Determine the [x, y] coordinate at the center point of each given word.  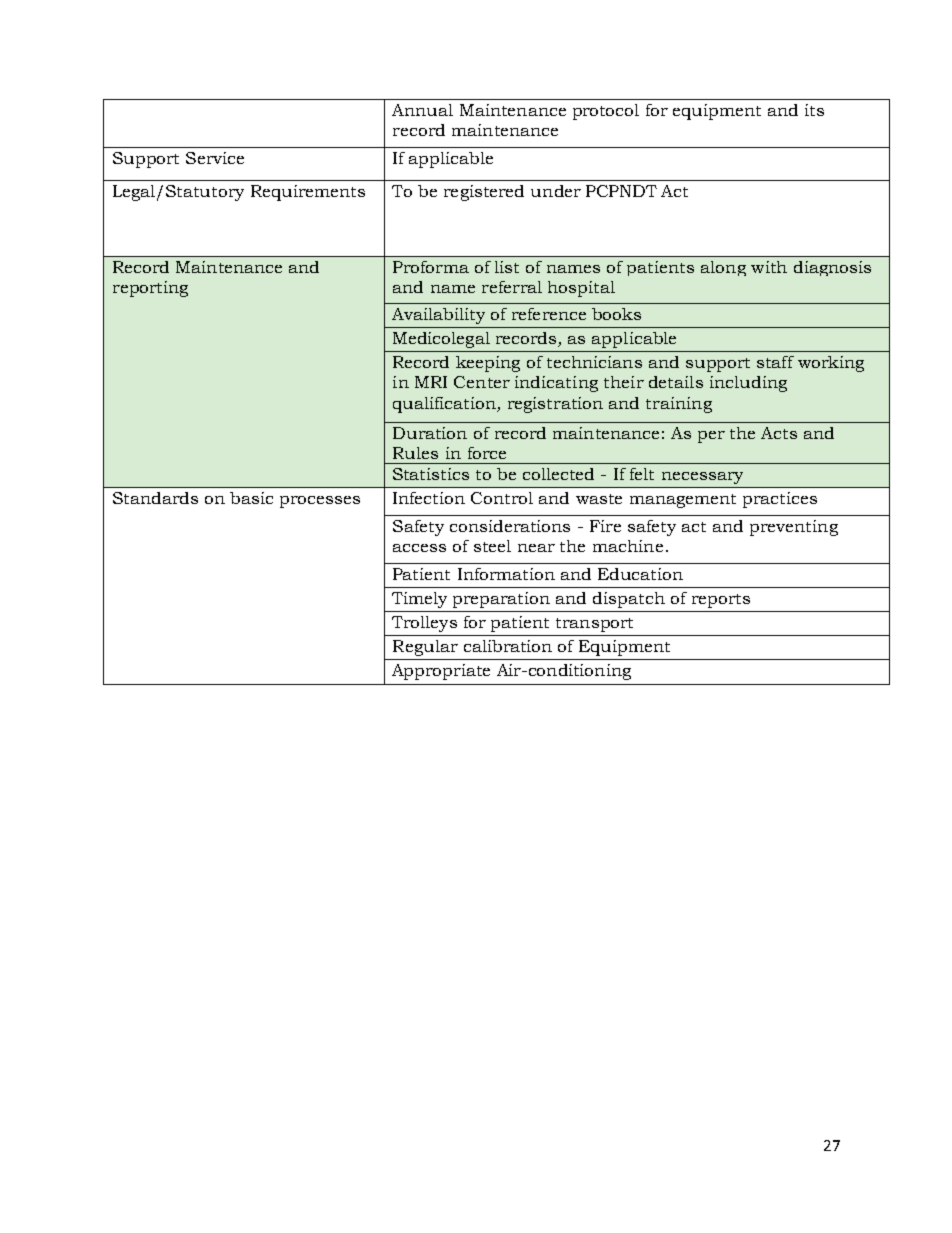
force [487, 453]
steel [492, 546]
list [507, 267]
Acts [779, 433]
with [769, 267]
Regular [425, 648]
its [814, 110]
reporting [150, 289]
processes [320, 502]
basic [251, 498]
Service [215, 158]
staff [775, 362]
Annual [422, 110]
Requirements [308, 193]
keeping [488, 364]
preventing [794, 528]
